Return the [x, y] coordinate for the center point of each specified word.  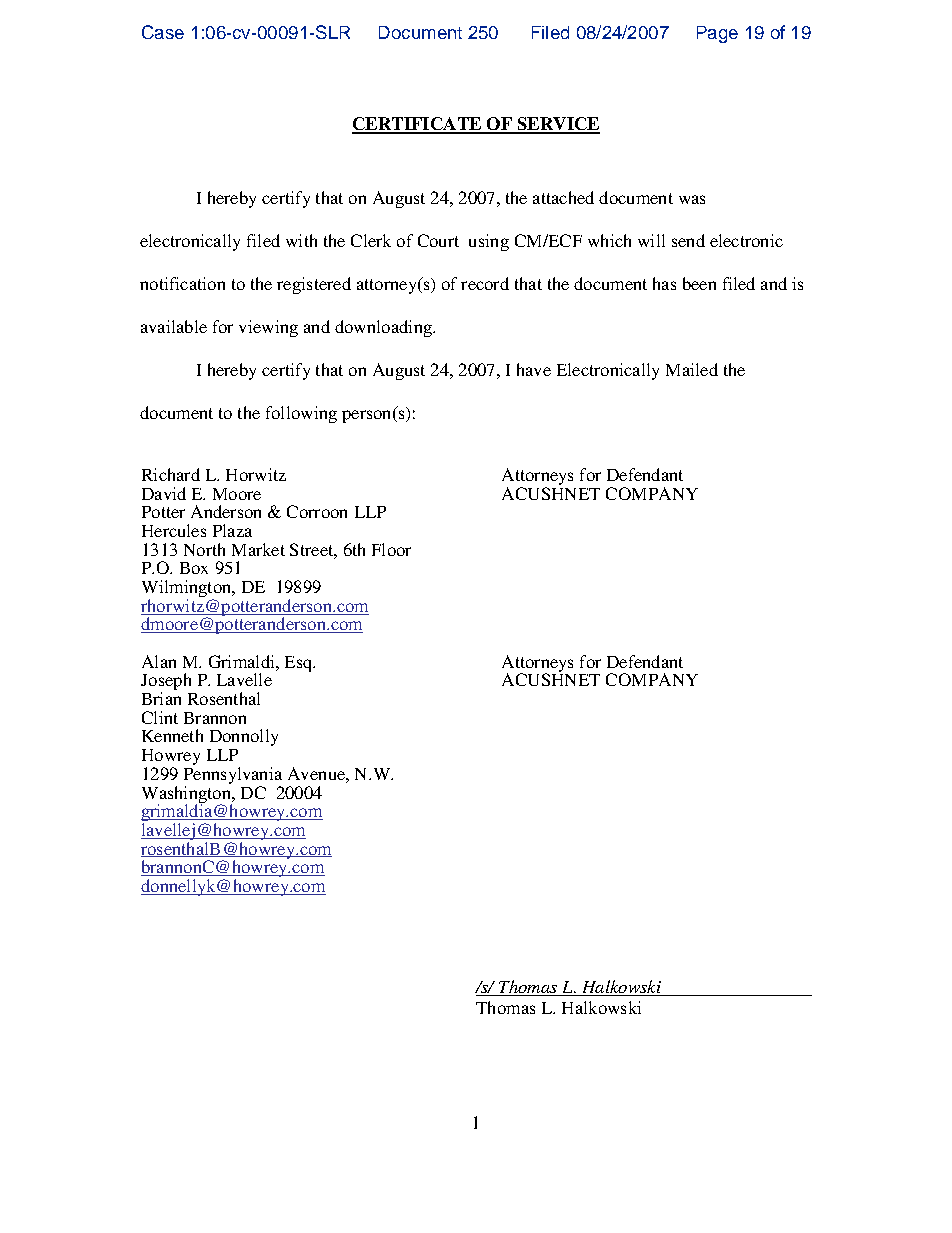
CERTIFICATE [417, 125]
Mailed [692, 369]
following [301, 414]
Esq [300, 664]
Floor [391, 549]
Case [163, 32]
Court [438, 240]
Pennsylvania [233, 775]
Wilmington [187, 590]
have [534, 369]
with [301, 240]
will [651, 240]
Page [717, 34]
